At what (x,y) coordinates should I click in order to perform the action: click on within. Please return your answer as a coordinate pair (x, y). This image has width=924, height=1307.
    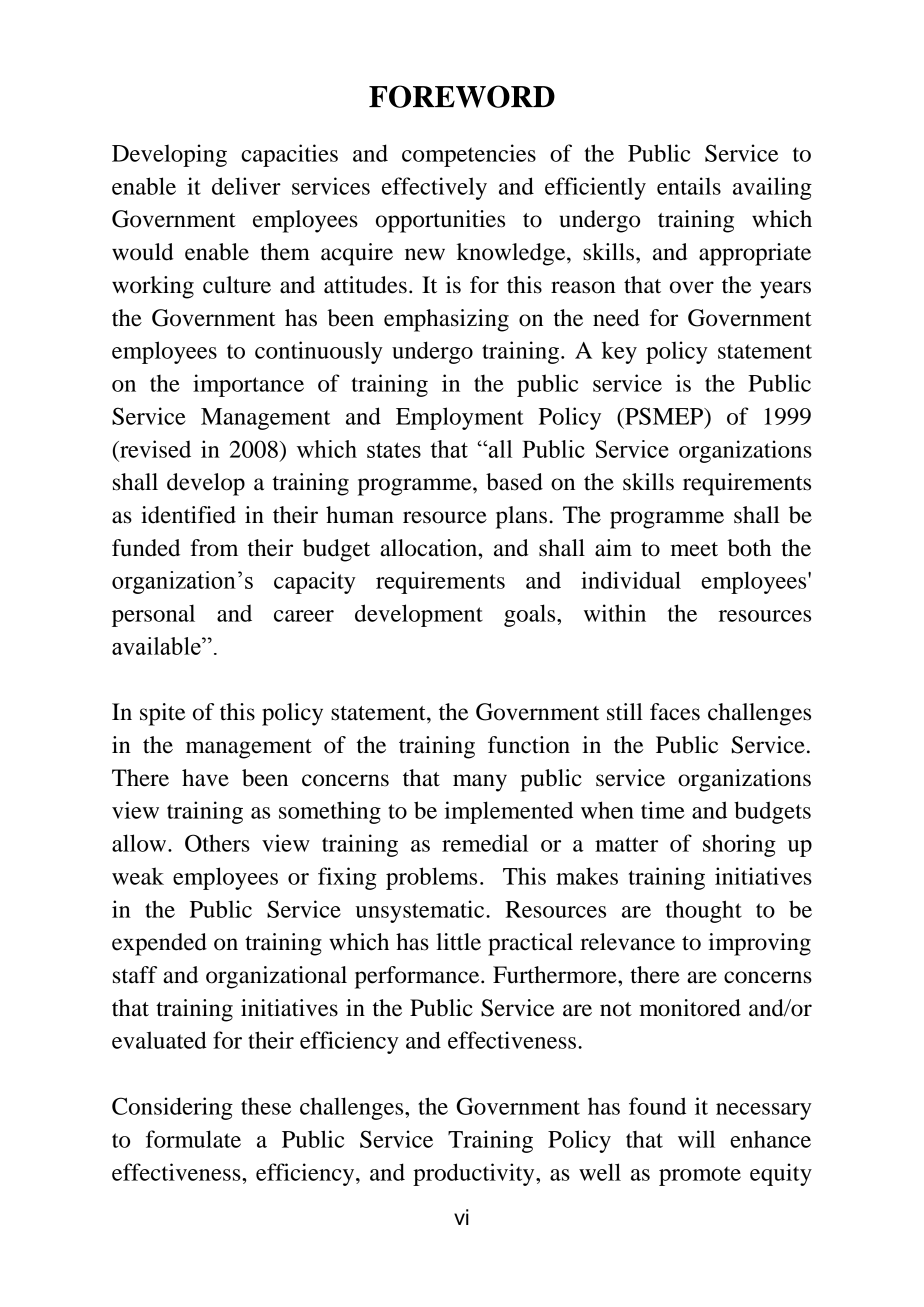
    Looking at the image, I should click on (615, 613).
